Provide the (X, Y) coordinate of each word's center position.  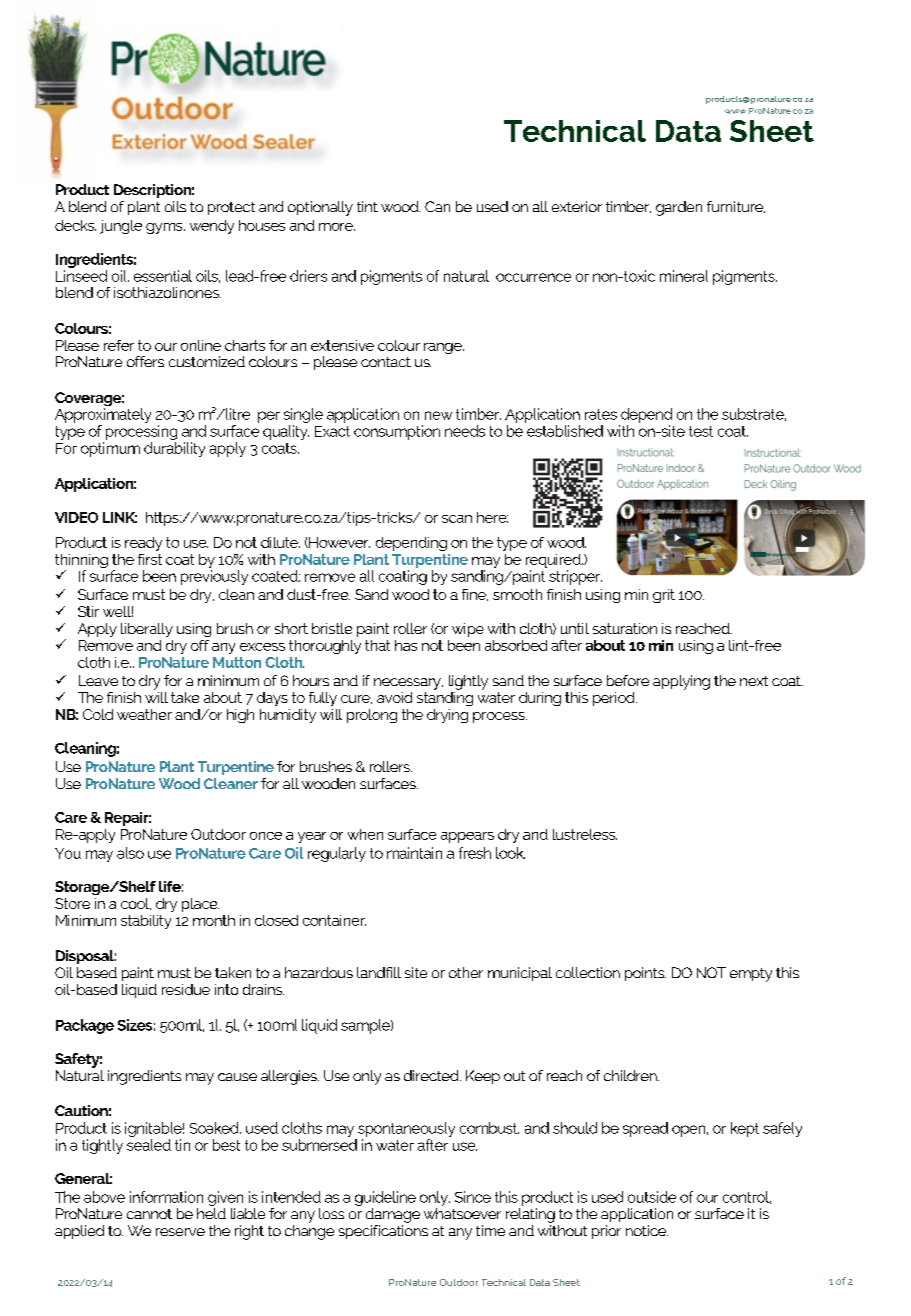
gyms (165, 228)
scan (457, 519)
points (645, 974)
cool (136, 904)
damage (393, 1215)
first (150, 559)
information (166, 1197)
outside (652, 1197)
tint (367, 206)
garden (679, 208)
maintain (414, 853)
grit (664, 596)
